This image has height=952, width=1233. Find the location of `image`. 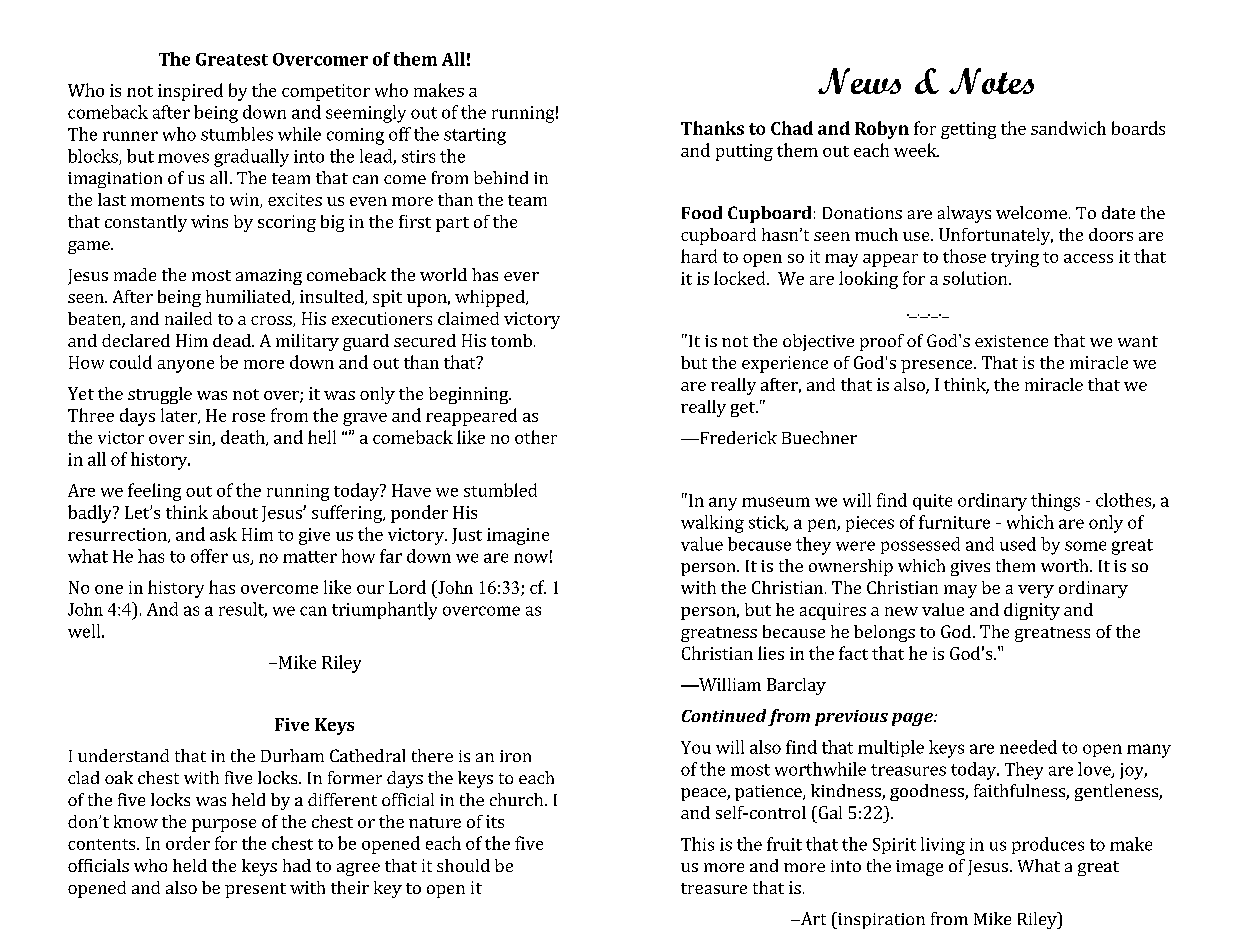

image is located at coordinates (919, 868).
